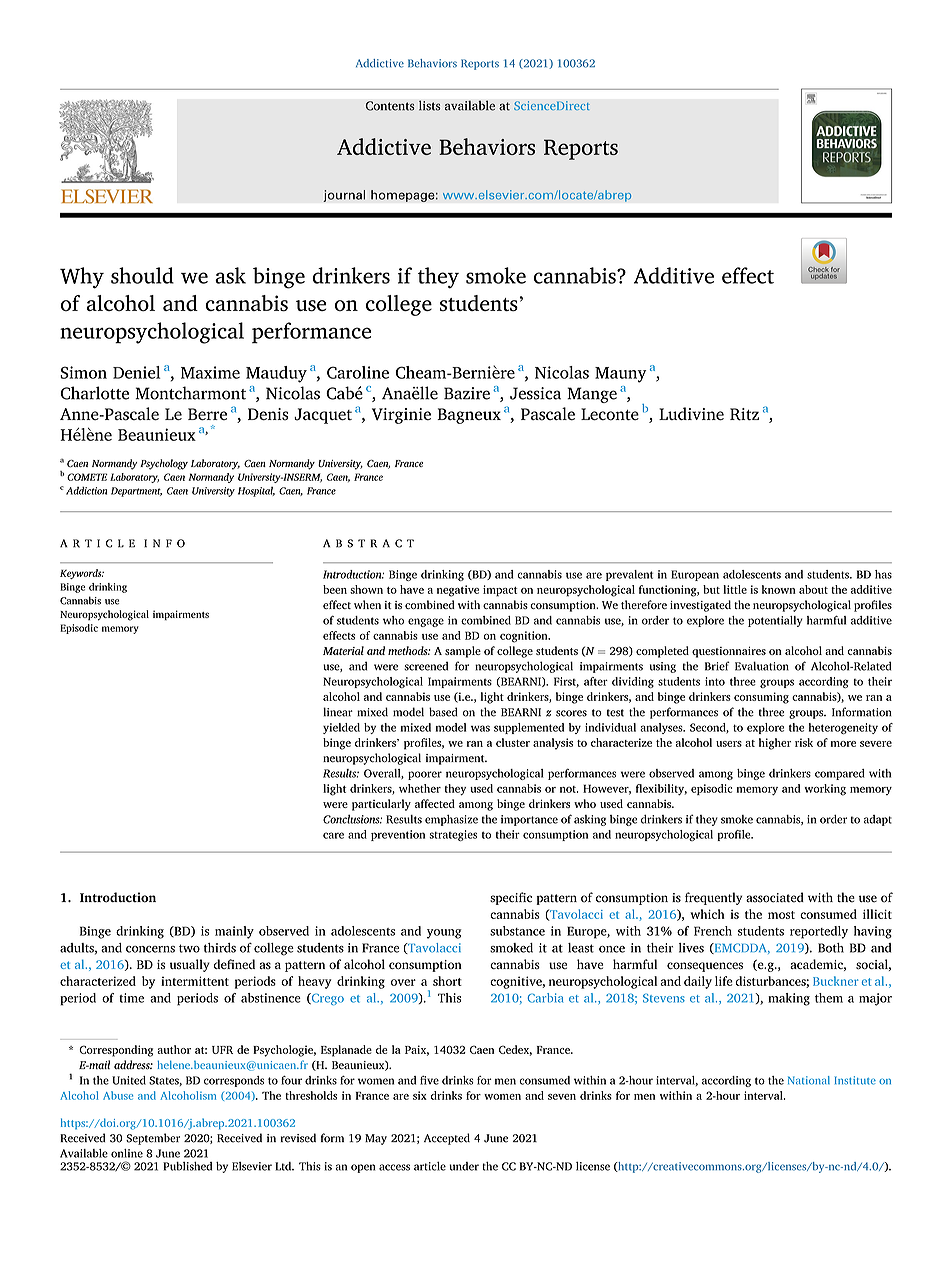 This screenshot has width=952, height=1270. Describe the element at coordinates (344, 196) in the screenshot. I see `journal` at that location.
